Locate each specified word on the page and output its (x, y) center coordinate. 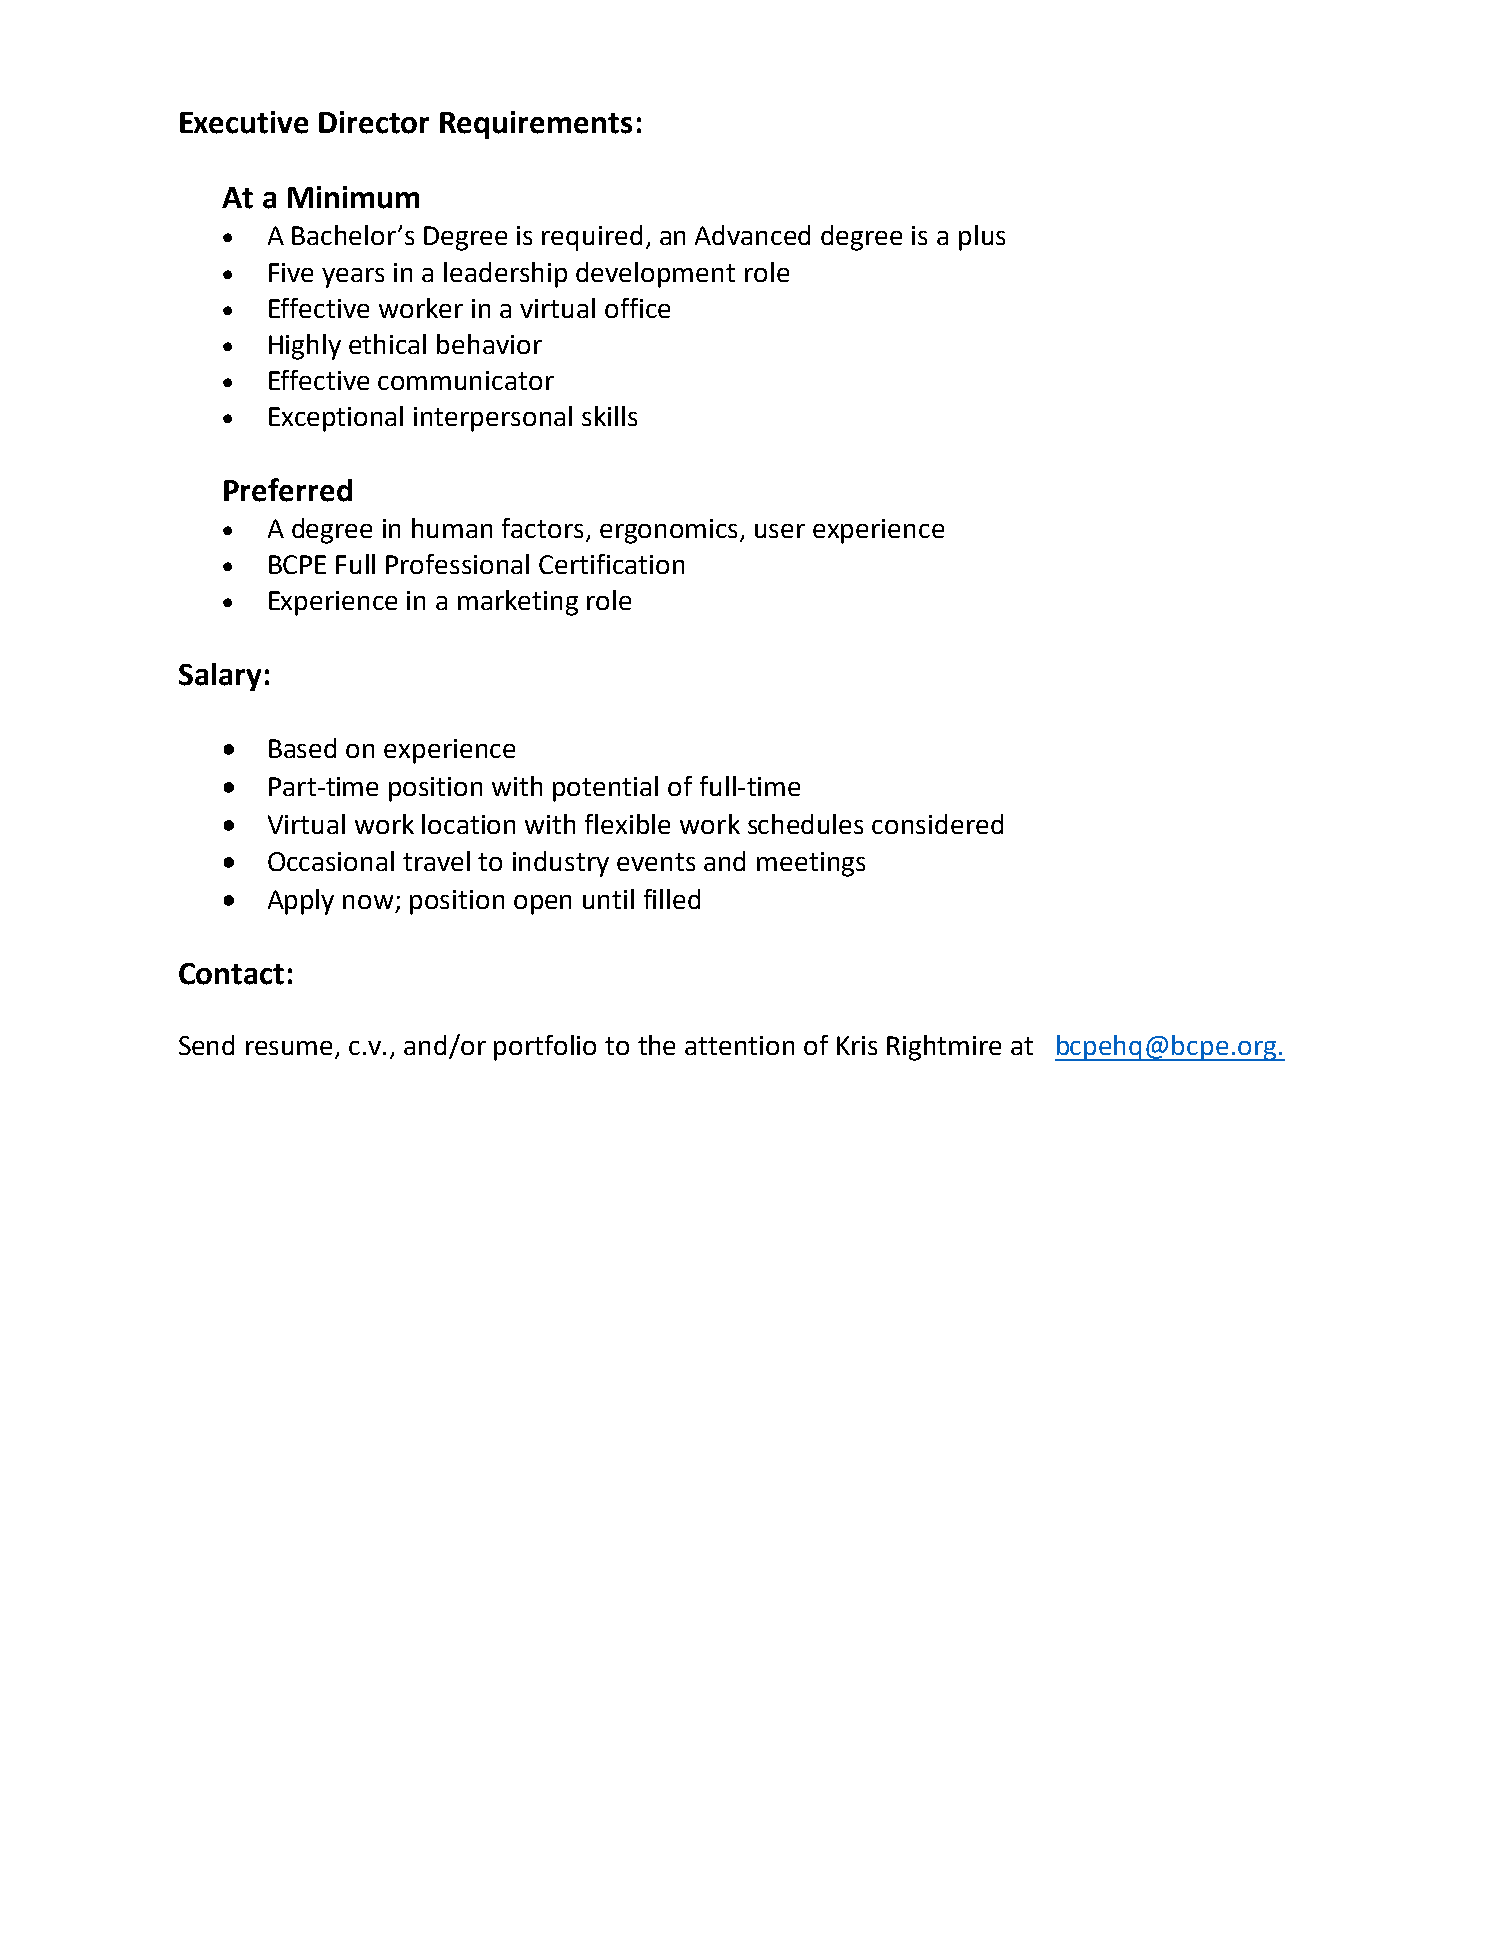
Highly (305, 347)
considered (937, 824)
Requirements (536, 125)
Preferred (288, 490)
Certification (611, 564)
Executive (244, 122)
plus (982, 238)
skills (609, 416)
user (780, 531)
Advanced (752, 235)
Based (302, 748)
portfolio (545, 1048)
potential (605, 789)
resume (291, 1049)
